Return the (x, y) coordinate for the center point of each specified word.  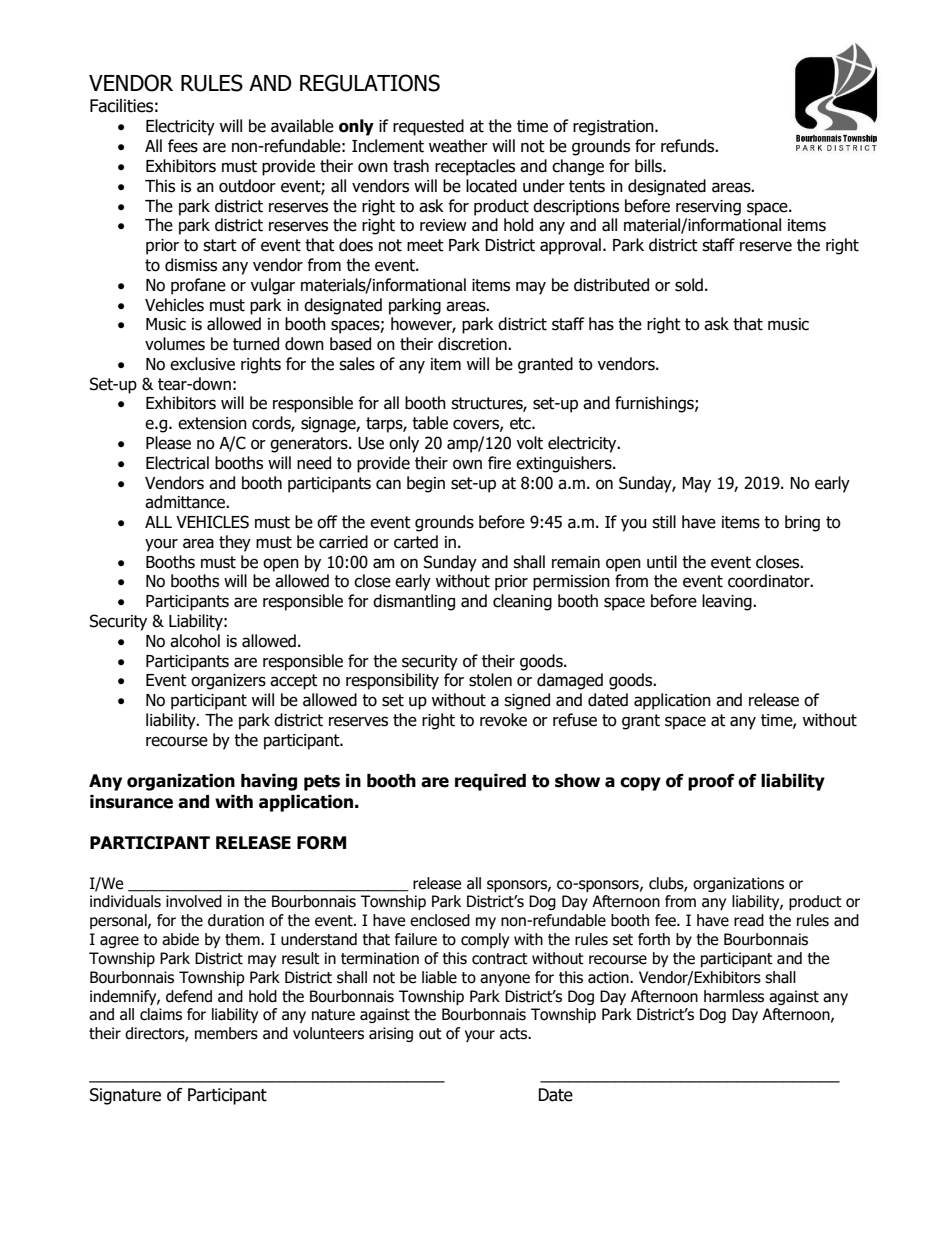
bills (649, 166)
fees (183, 146)
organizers (228, 682)
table (430, 423)
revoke (503, 720)
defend (189, 996)
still (664, 522)
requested (428, 127)
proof (711, 782)
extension (212, 423)
